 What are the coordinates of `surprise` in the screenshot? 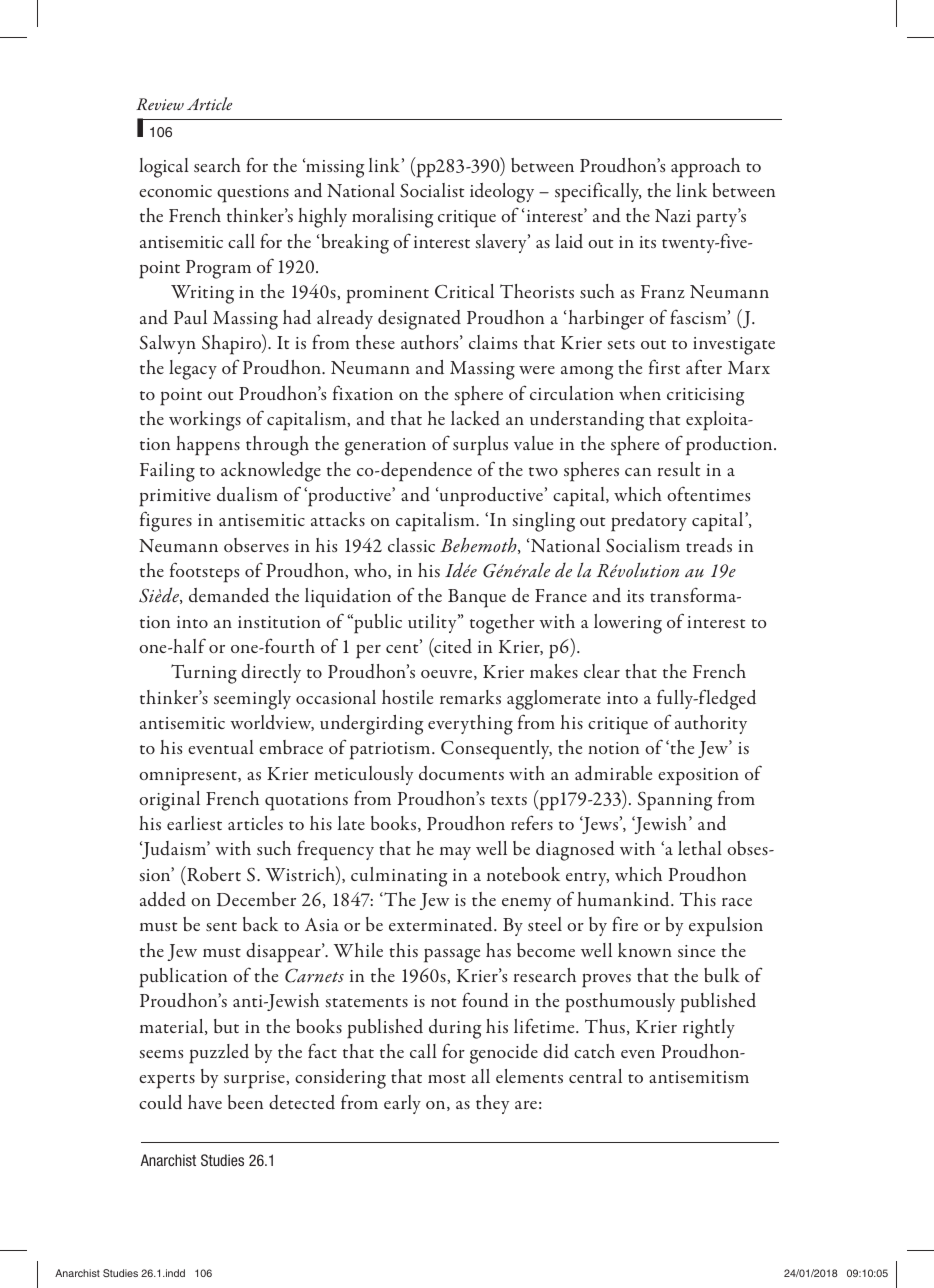 It's located at (255, 1080).
